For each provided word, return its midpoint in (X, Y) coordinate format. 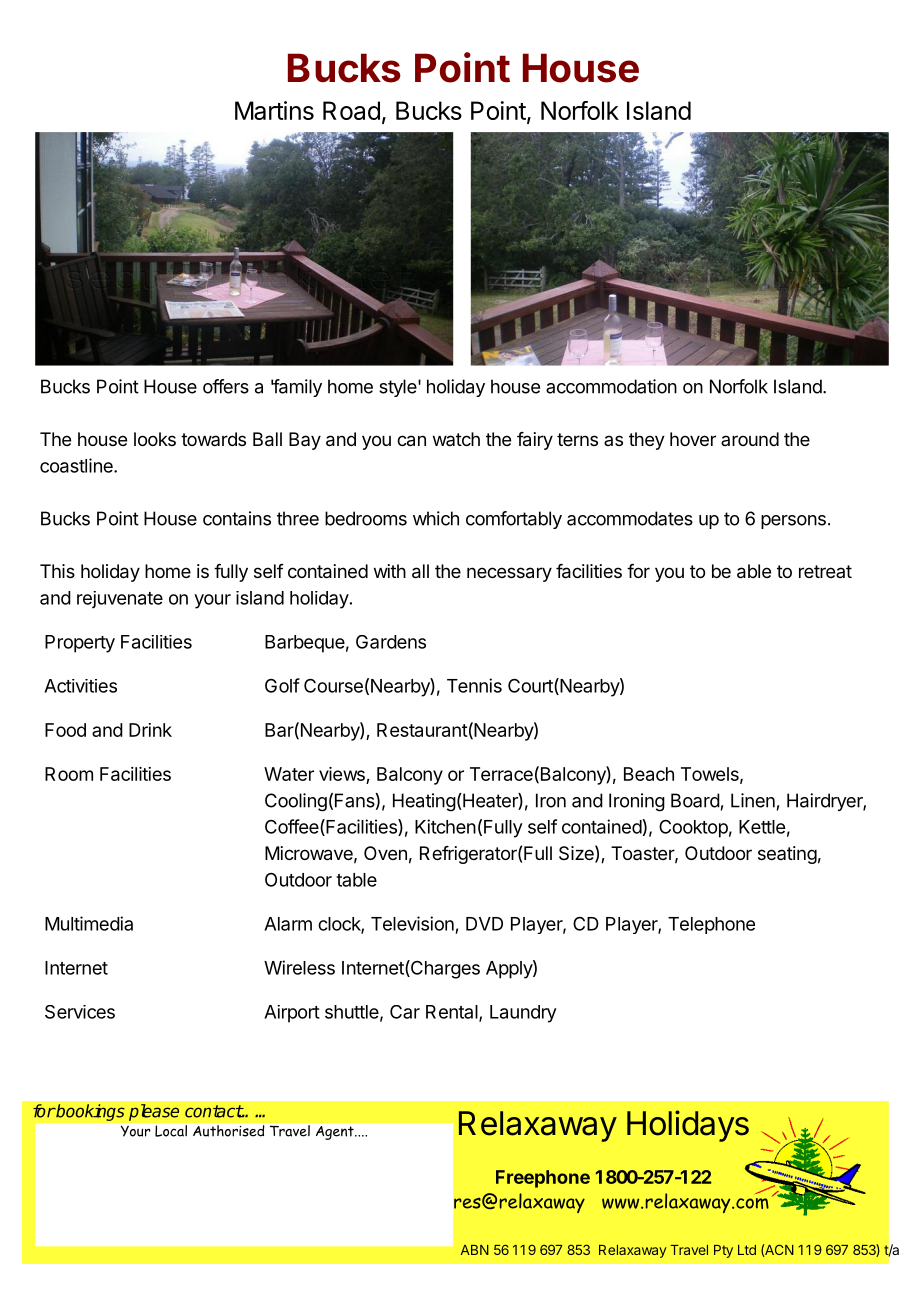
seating (787, 855)
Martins (274, 110)
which (436, 518)
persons (793, 522)
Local (171, 1131)
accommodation (611, 386)
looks (155, 439)
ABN (475, 1250)
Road (351, 110)
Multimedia (89, 923)
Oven (385, 853)
